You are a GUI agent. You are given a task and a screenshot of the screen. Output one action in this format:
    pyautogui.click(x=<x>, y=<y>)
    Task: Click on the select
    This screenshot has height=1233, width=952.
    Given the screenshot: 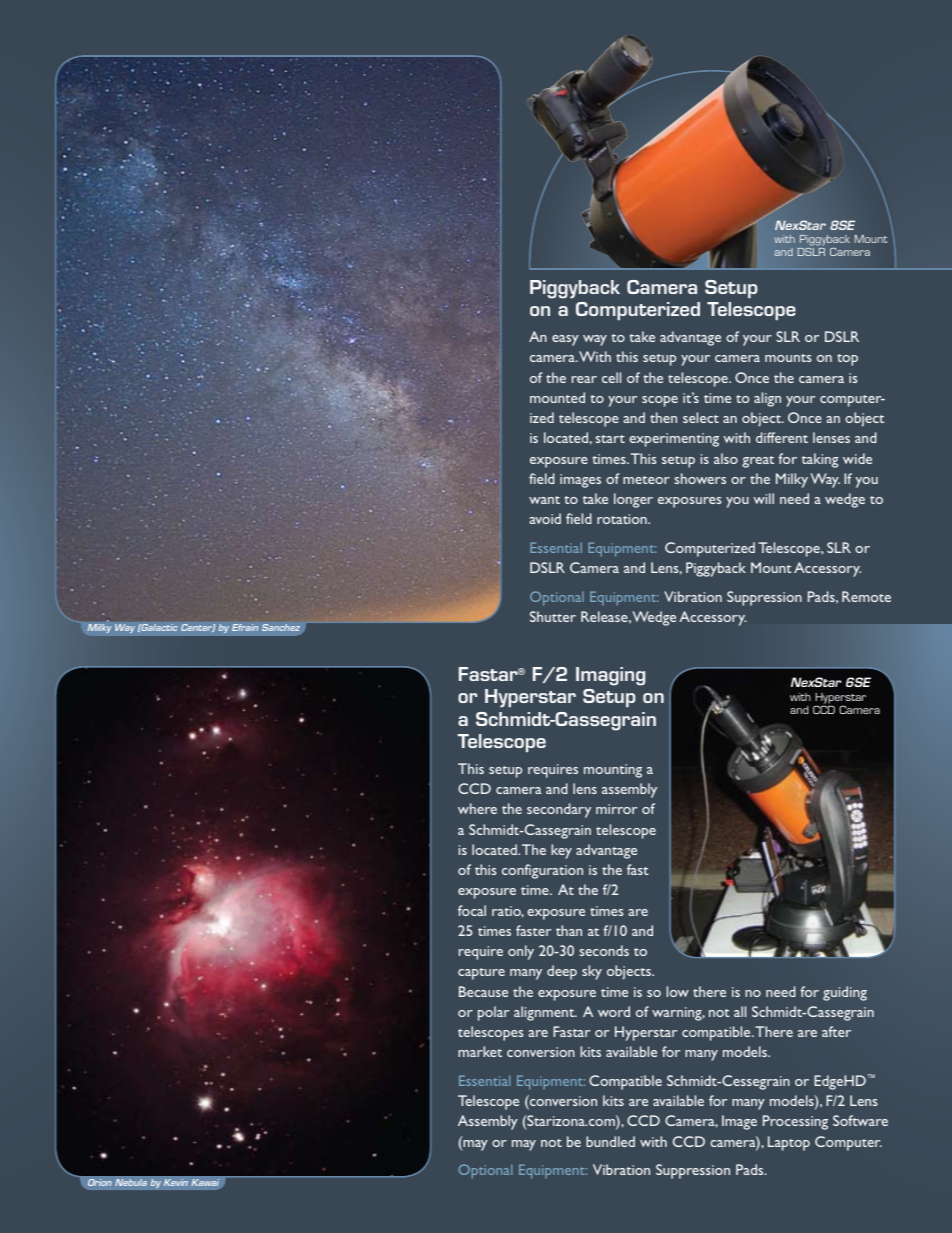 What is the action you would take?
    pyautogui.click(x=701, y=417)
